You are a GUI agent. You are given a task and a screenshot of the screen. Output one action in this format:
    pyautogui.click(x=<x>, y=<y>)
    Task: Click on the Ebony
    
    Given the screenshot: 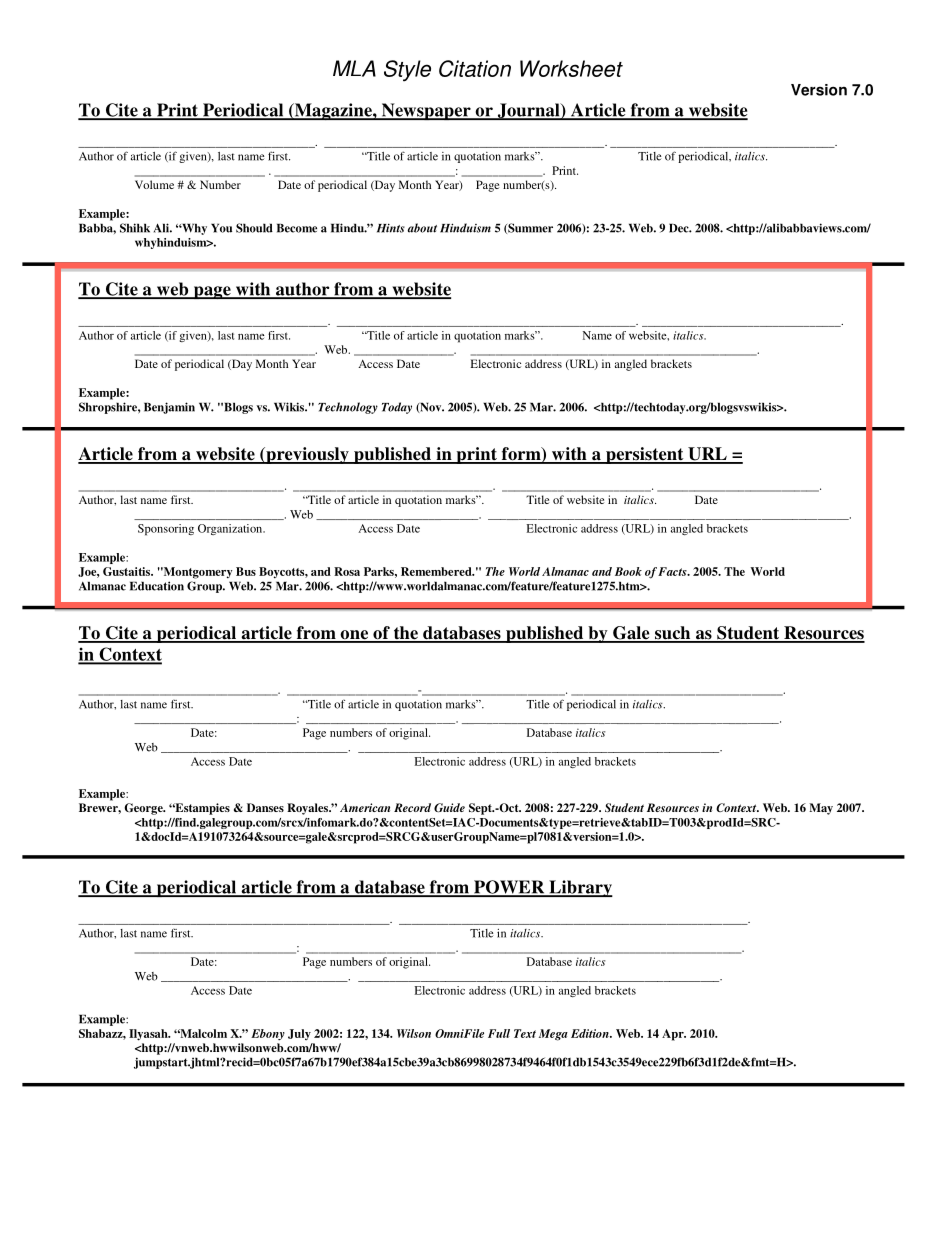 What is the action you would take?
    pyautogui.click(x=268, y=1034)
